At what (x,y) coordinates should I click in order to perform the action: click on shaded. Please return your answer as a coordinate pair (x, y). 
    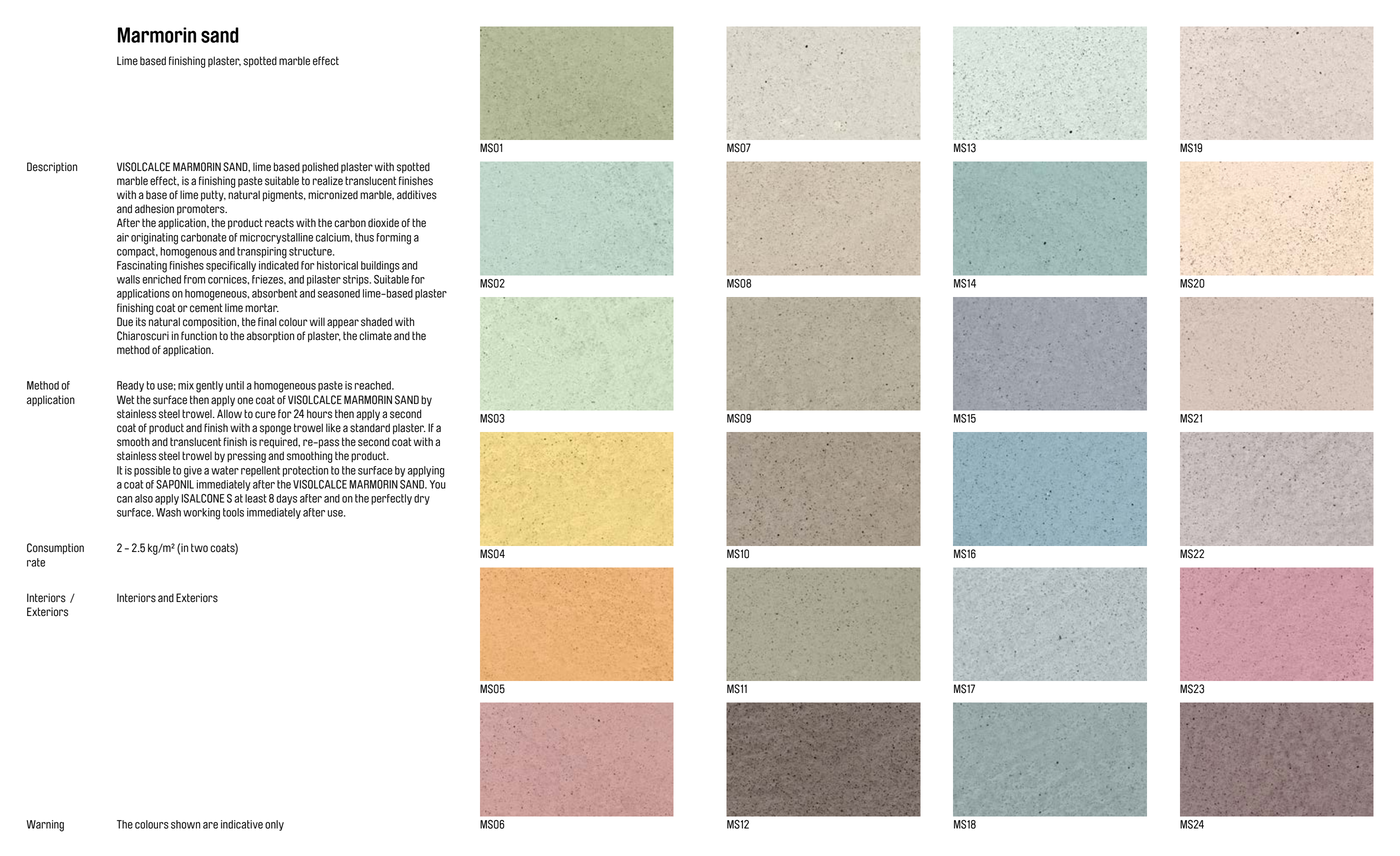
    Looking at the image, I should click on (377, 322).
